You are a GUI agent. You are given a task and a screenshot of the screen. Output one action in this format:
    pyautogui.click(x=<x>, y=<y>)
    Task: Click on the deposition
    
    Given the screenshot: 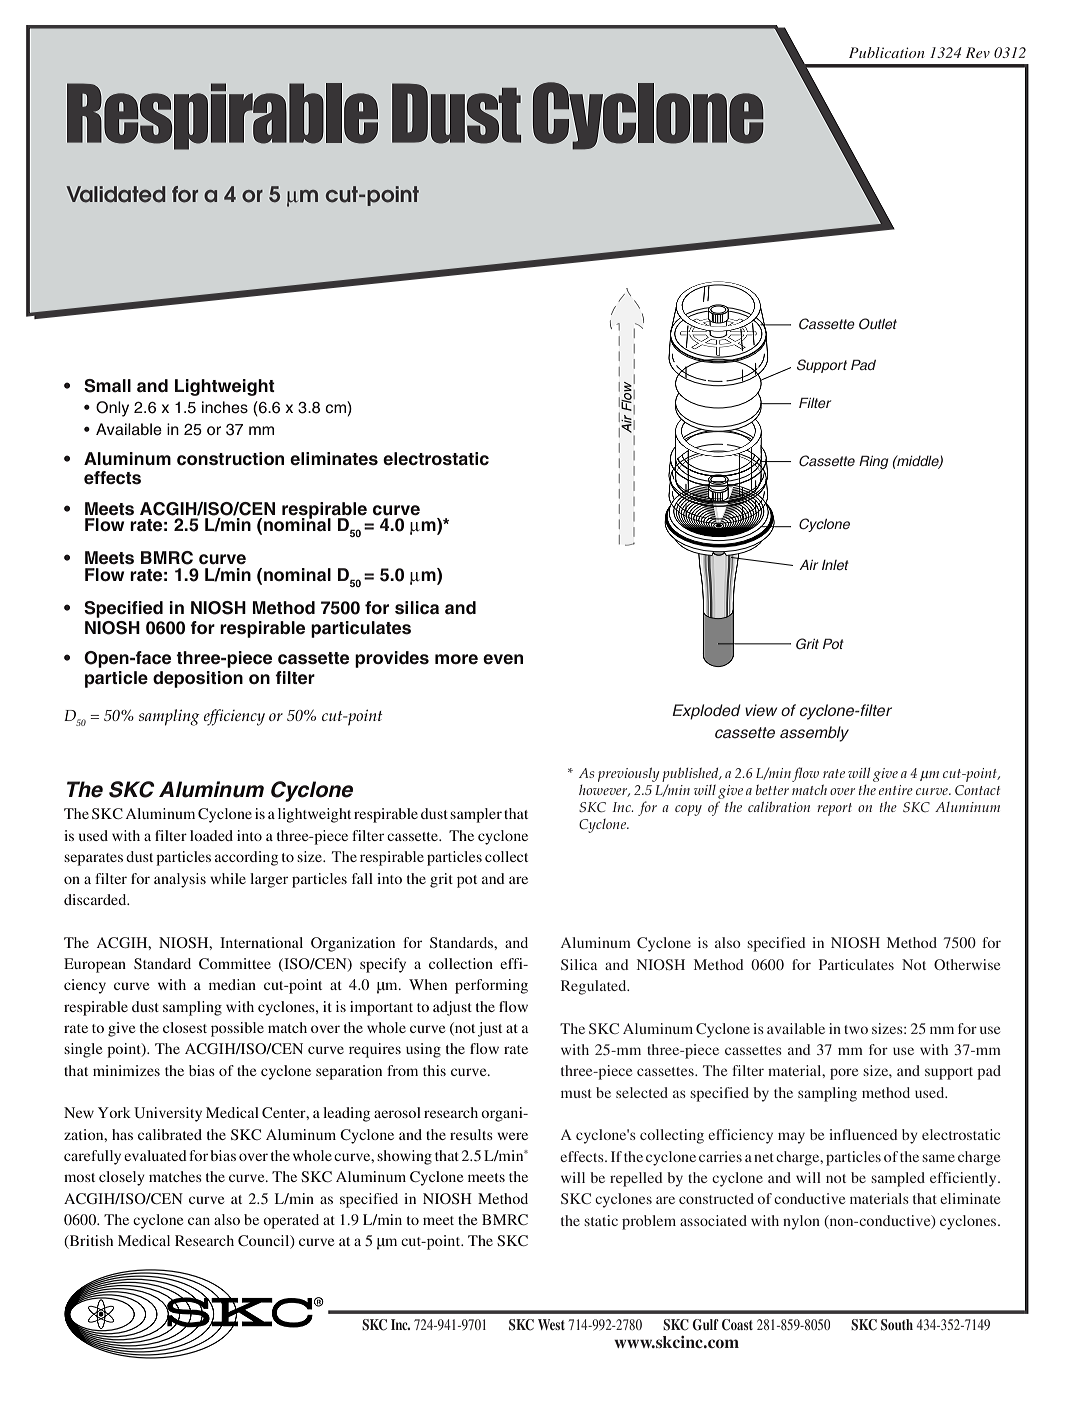 What is the action you would take?
    pyautogui.click(x=198, y=679)
